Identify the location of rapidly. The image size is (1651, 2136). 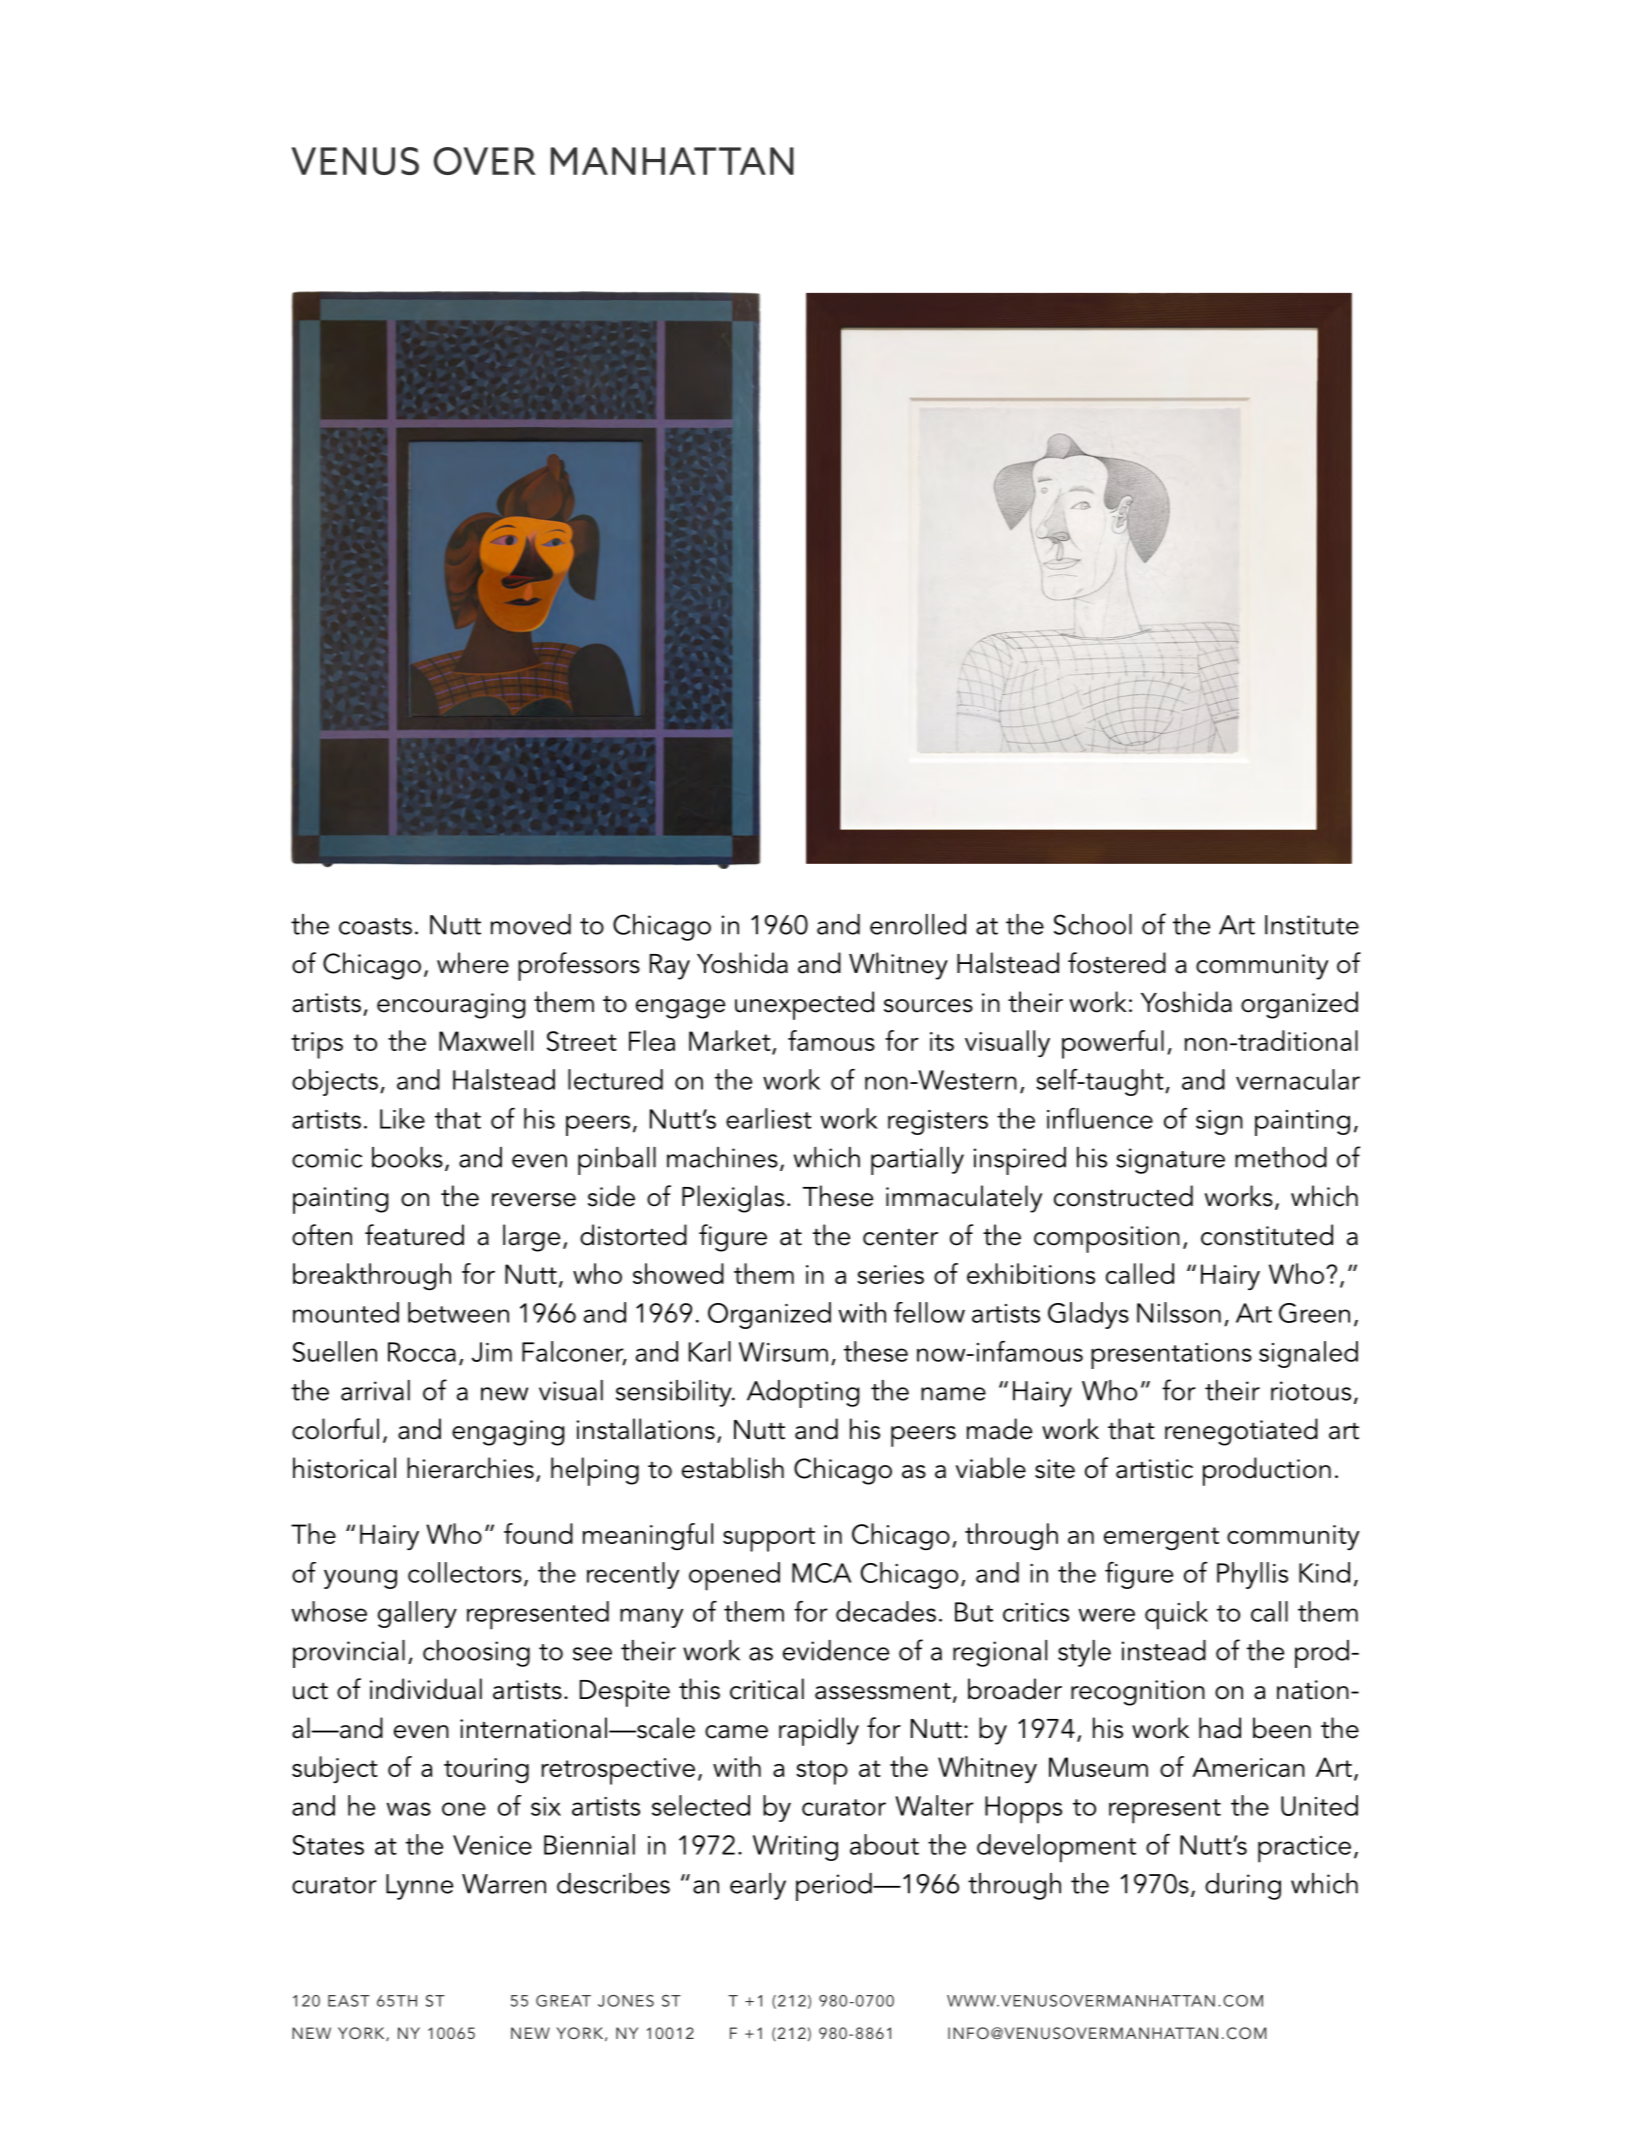
(819, 1731).
